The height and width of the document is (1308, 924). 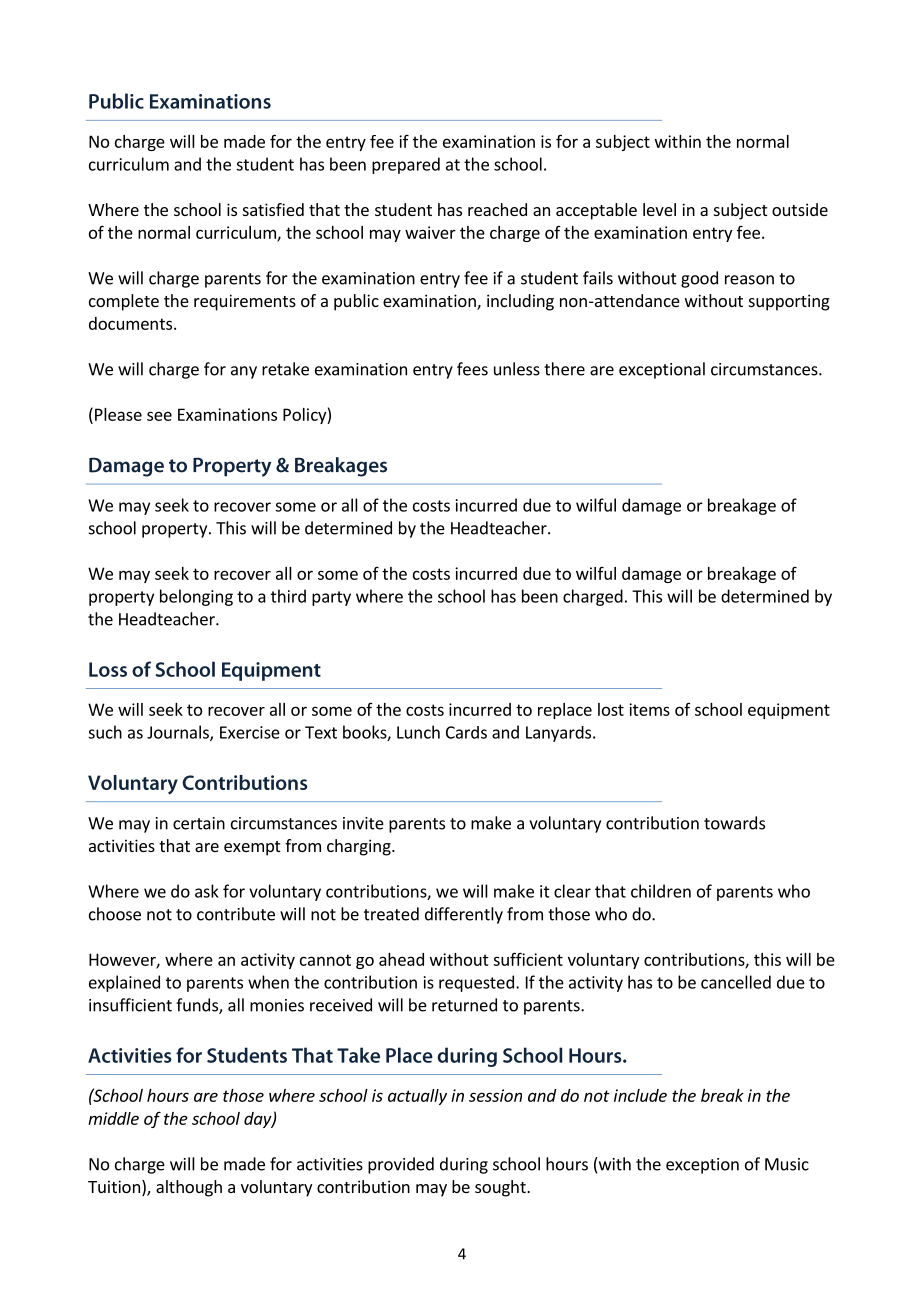 What do you see at coordinates (497, 209) in the document?
I see `reached` at bounding box center [497, 209].
